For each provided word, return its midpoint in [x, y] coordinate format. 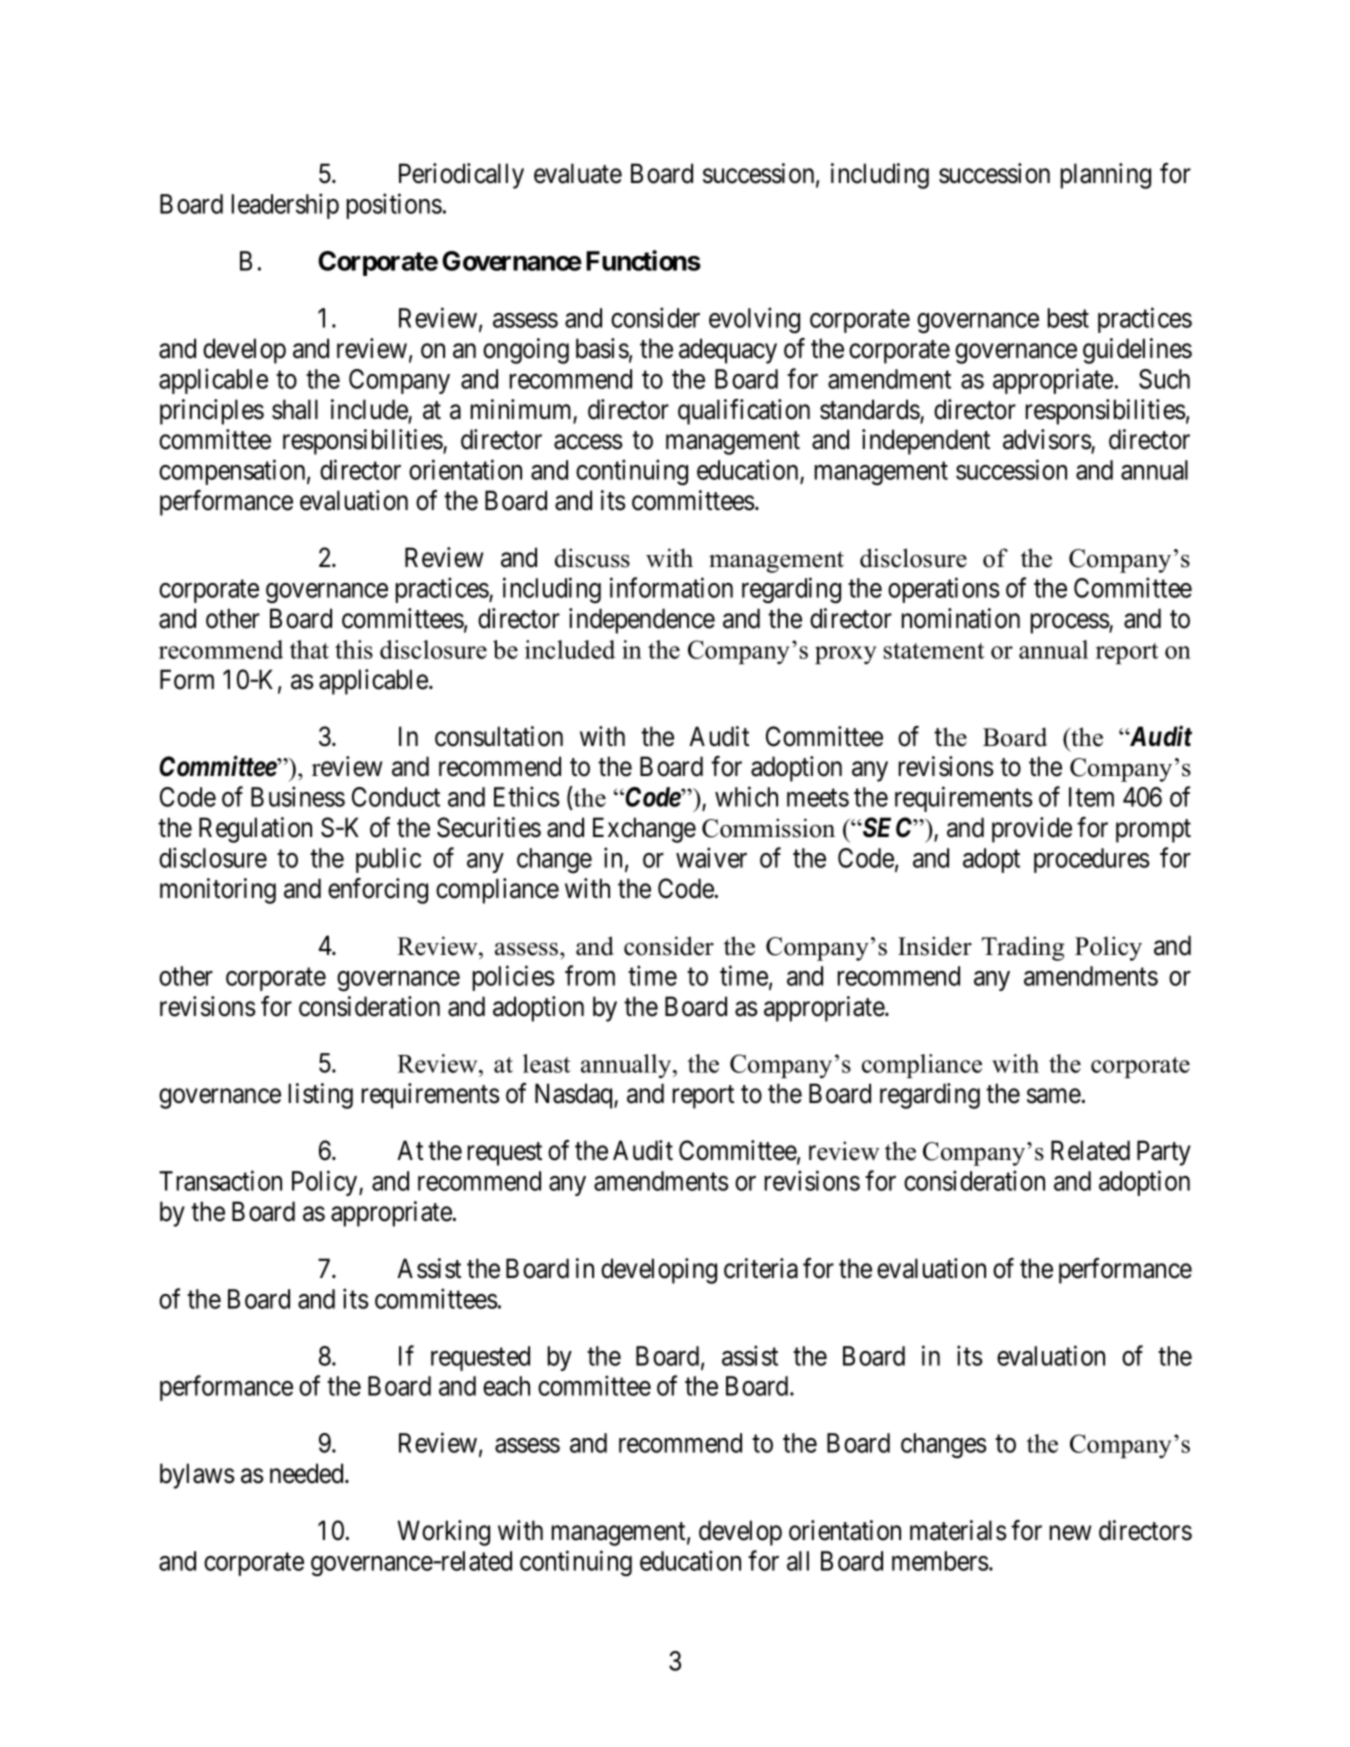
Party [1164, 1153]
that [309, 649]
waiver [711, 857]
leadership [285, 206]
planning [1106, 176]
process [1070, 624]
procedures [1092, 860]
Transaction [220, 1180]
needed [308, 1473]
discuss [592, 558]
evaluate [578, 173]
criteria [761, 1268]
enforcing [378, 891]
